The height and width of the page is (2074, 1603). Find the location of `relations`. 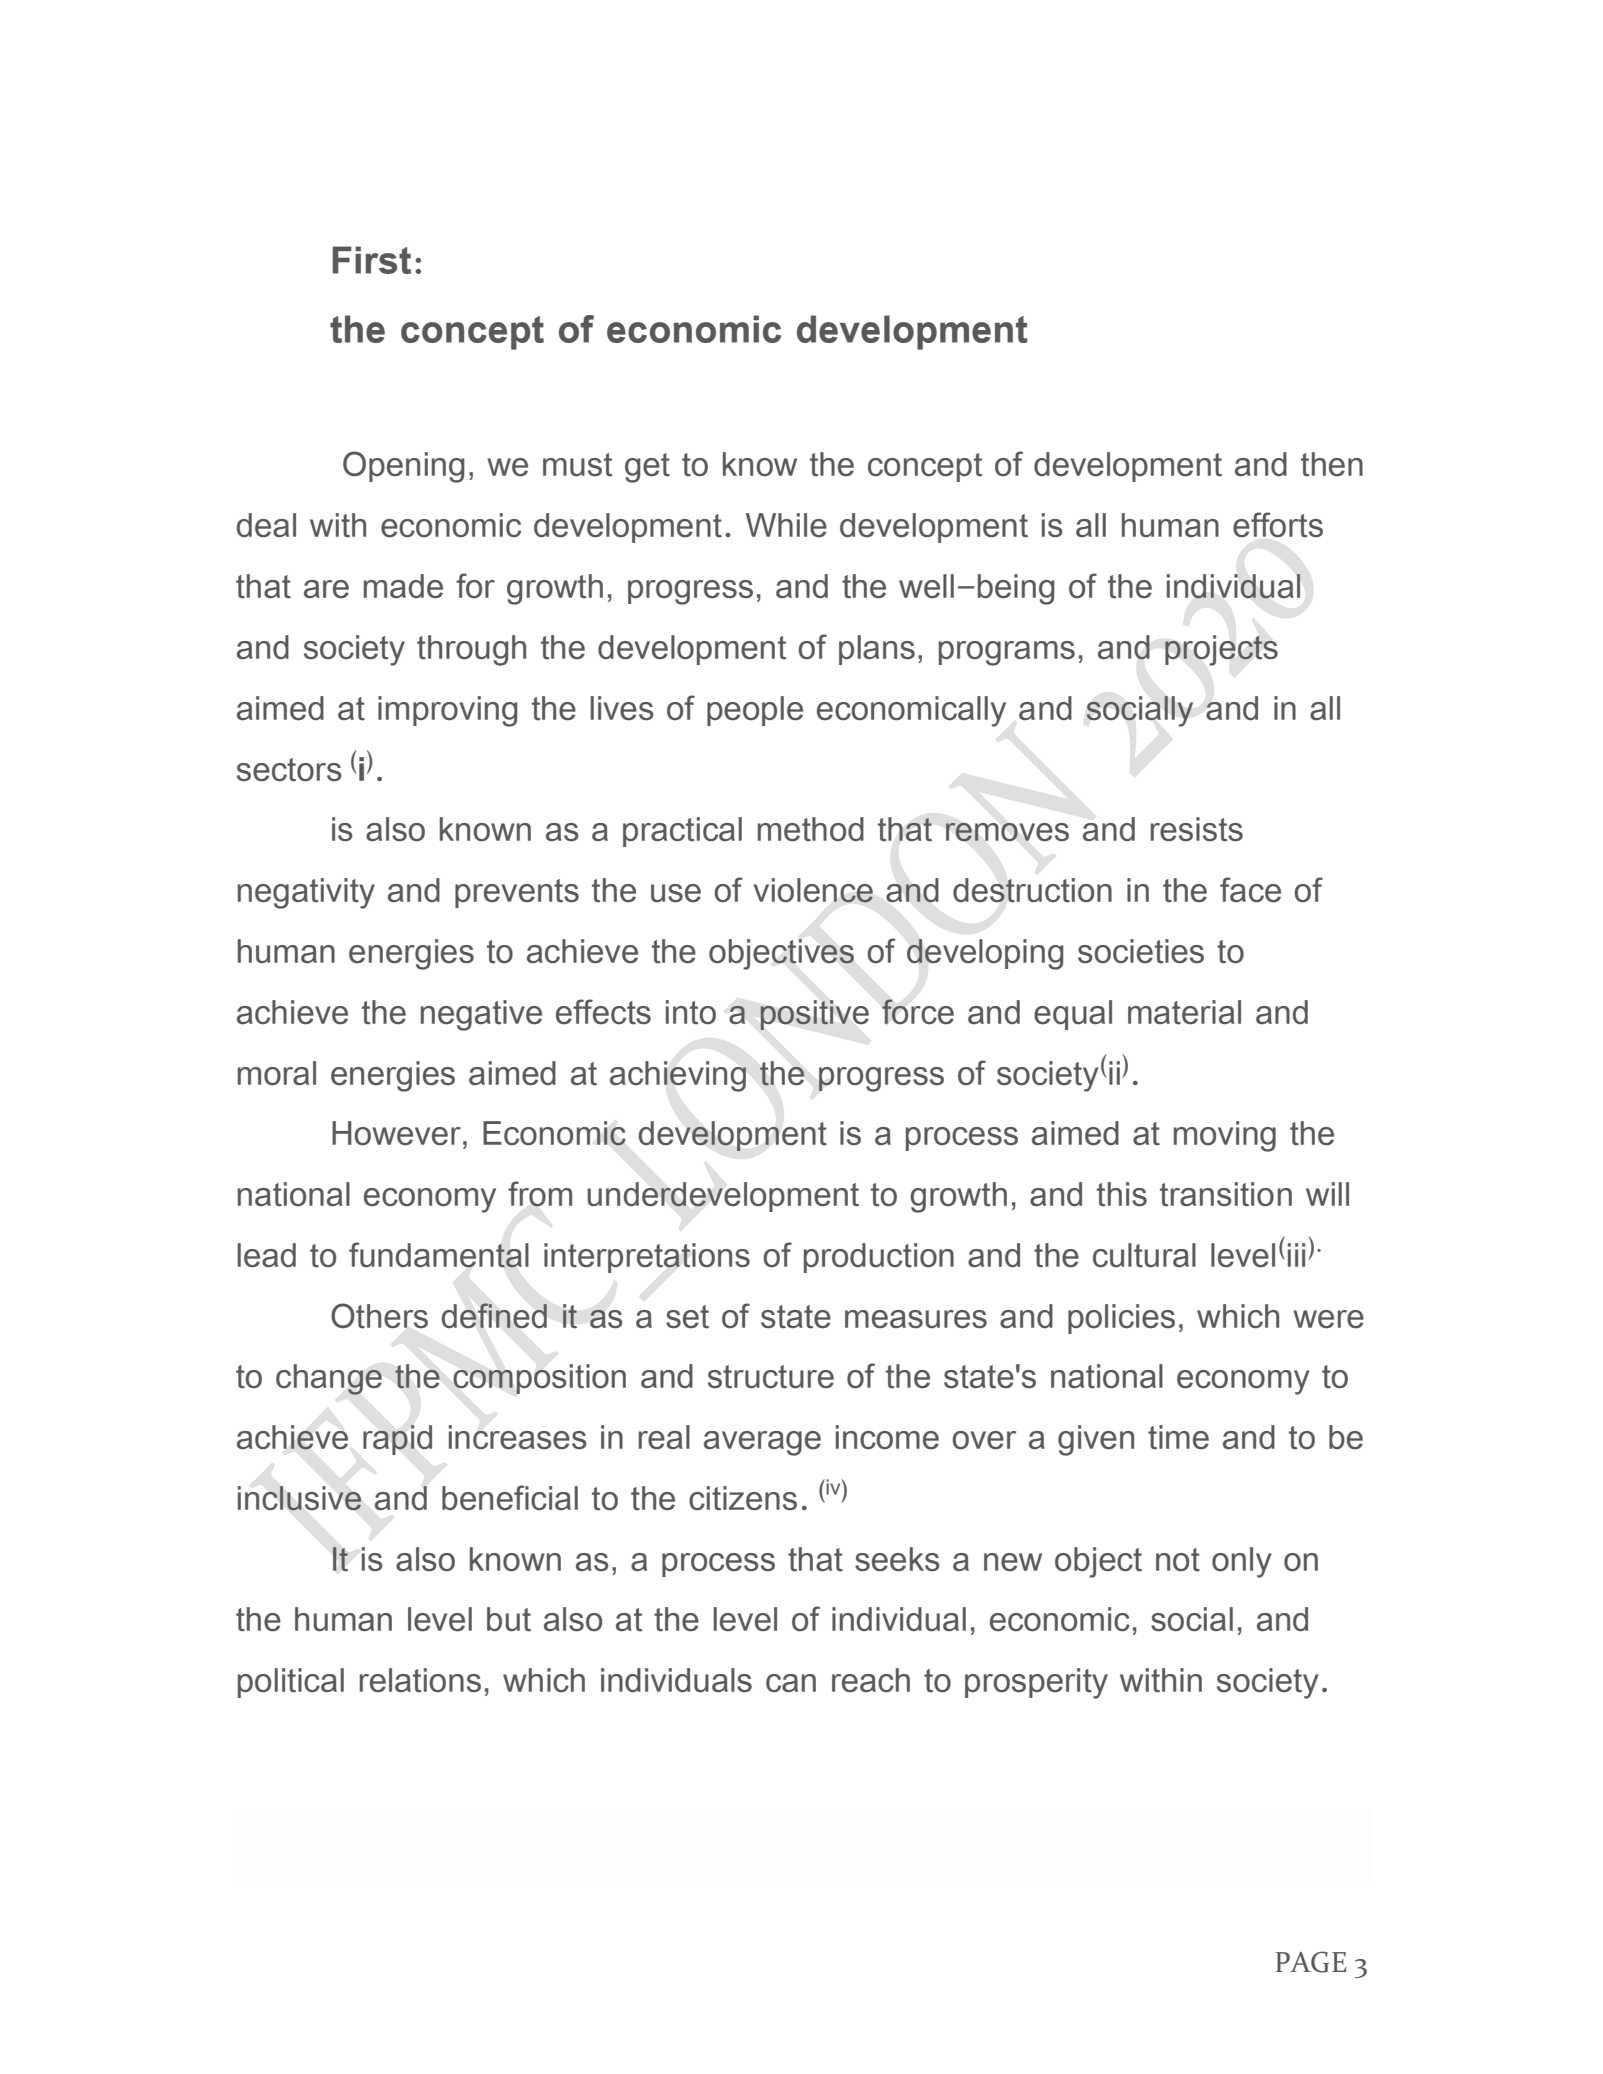

relations is located at coordinates (420, 1680).
